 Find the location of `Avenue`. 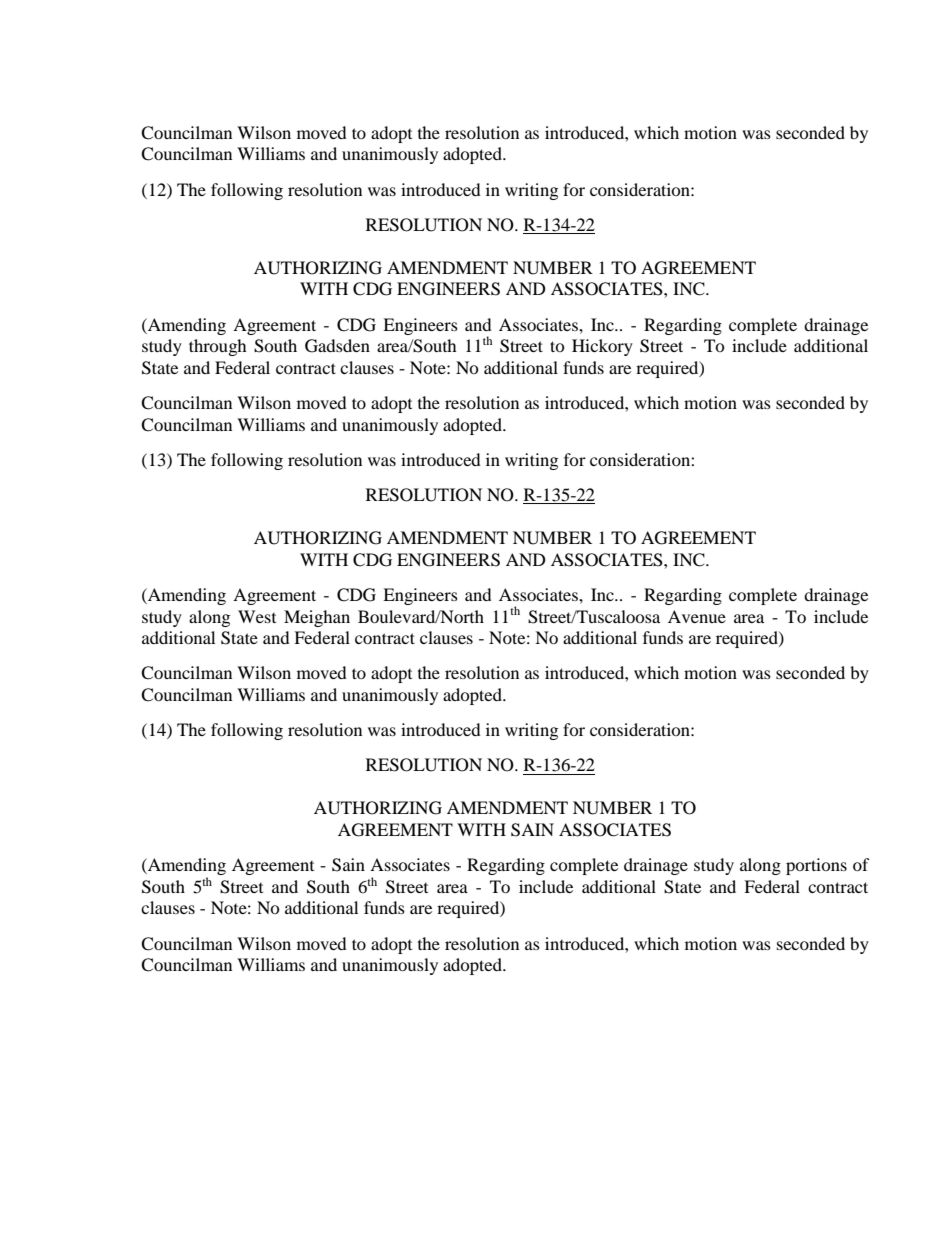

Avenue is located at coordinates (697, 616).
